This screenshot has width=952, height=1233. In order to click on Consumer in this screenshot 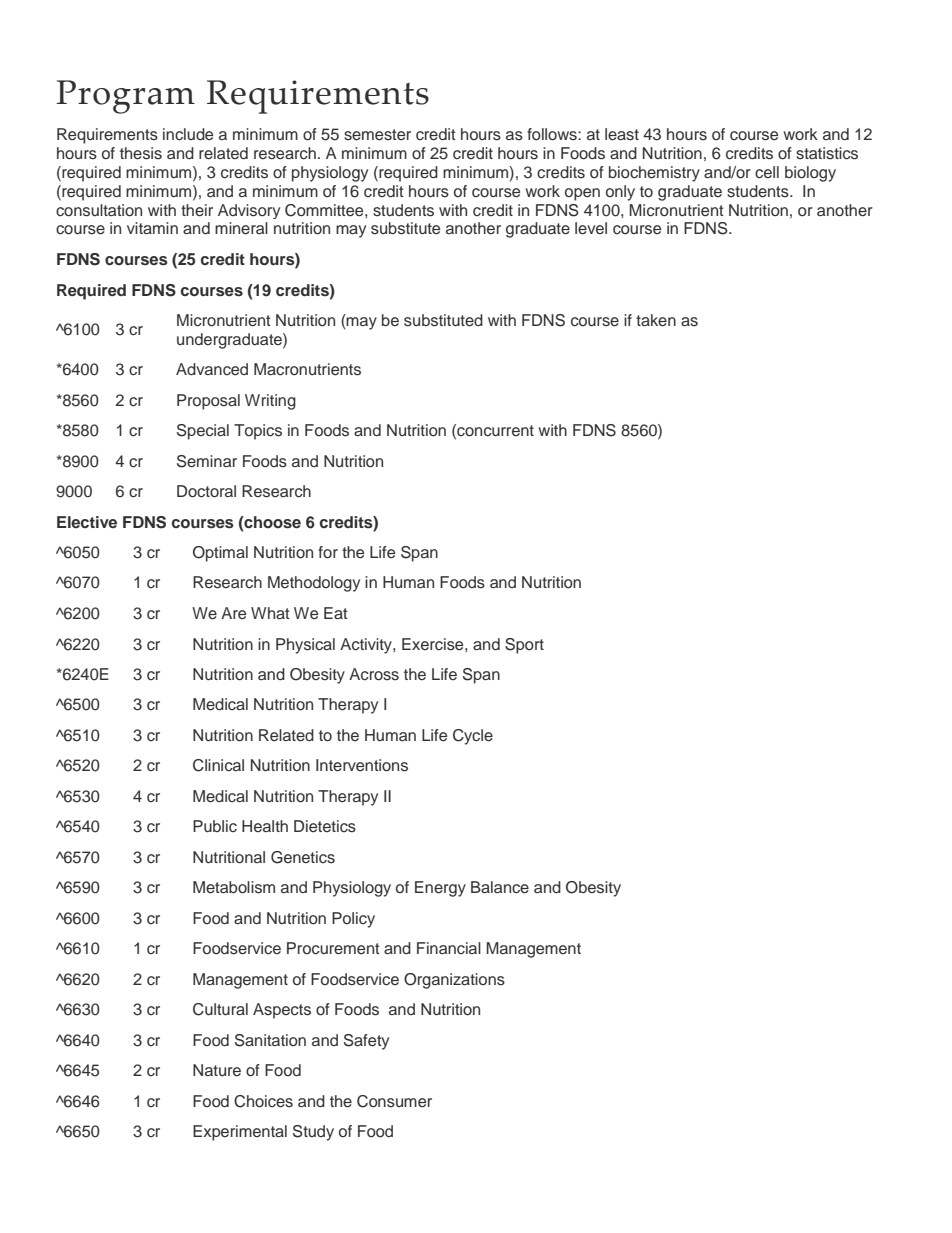, I will do `click(394, 1101)`.
